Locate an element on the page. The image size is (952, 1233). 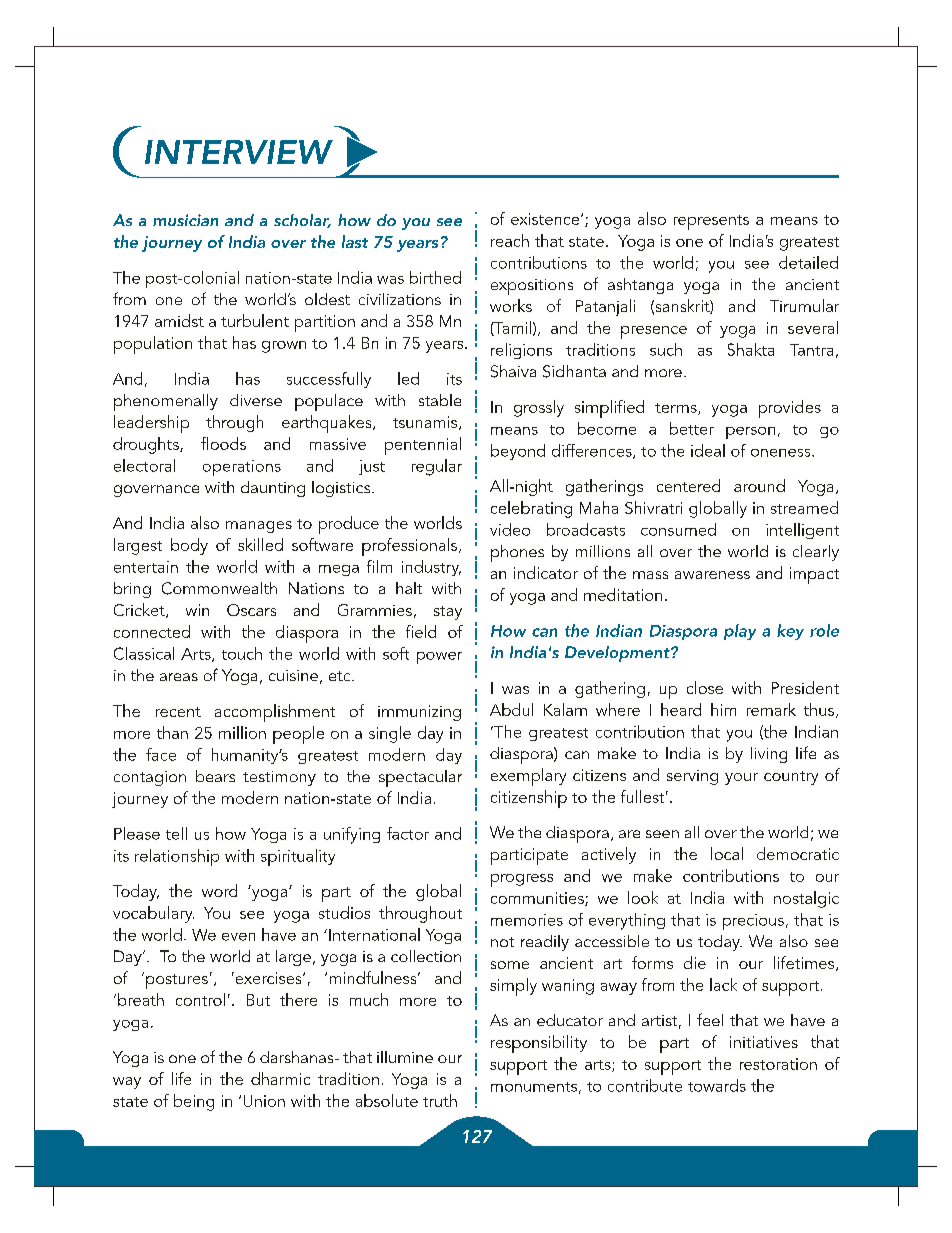
exemplary is located at coordinates (528, 777).
